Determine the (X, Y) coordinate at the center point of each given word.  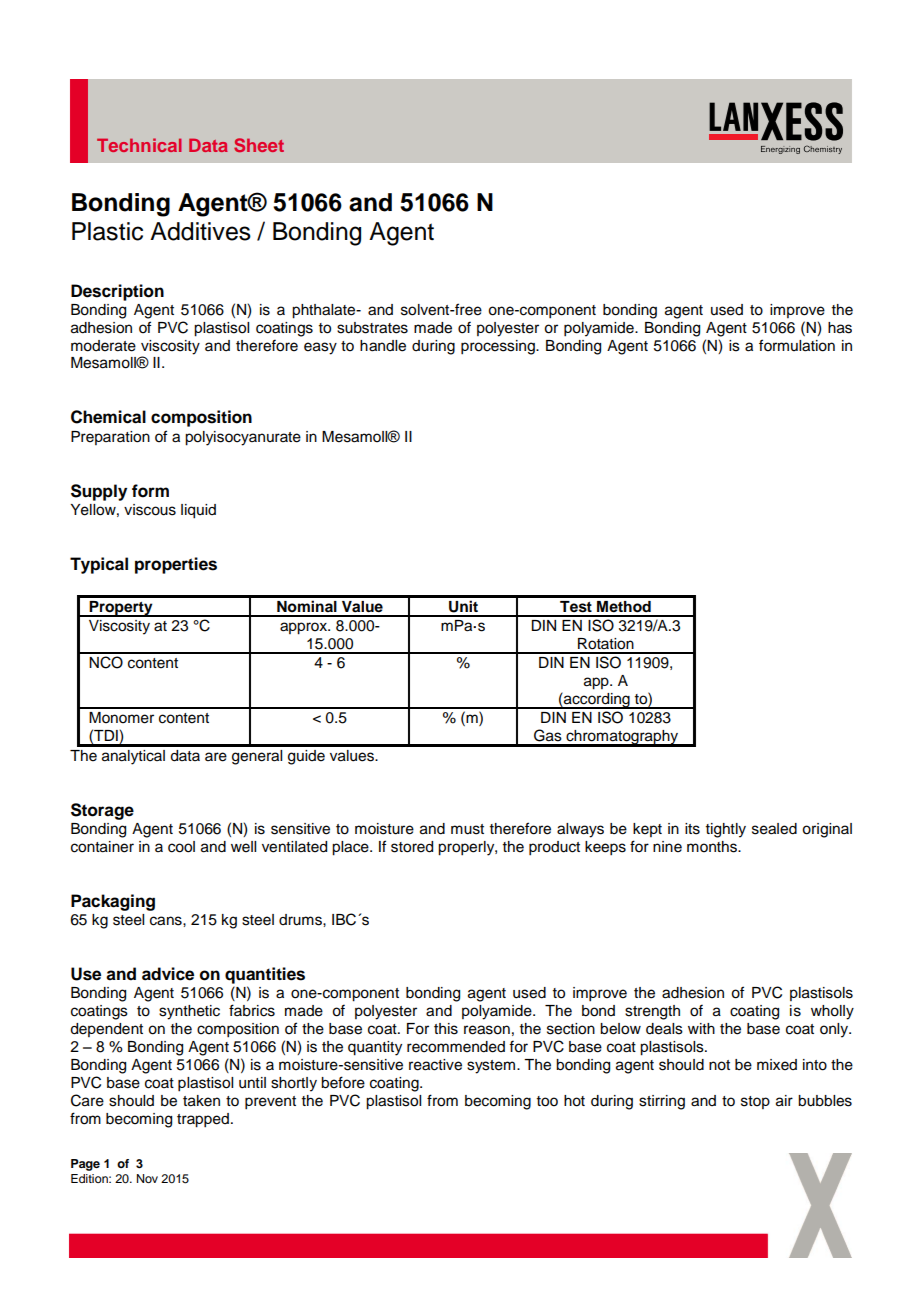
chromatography (622, 738)
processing (499, 347)
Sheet (259, 145)
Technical (139, 145)
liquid (198, 511)
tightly (726, 830)
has (840, 328)
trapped (203, 1120)
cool (181, 847)
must (467, 829)
